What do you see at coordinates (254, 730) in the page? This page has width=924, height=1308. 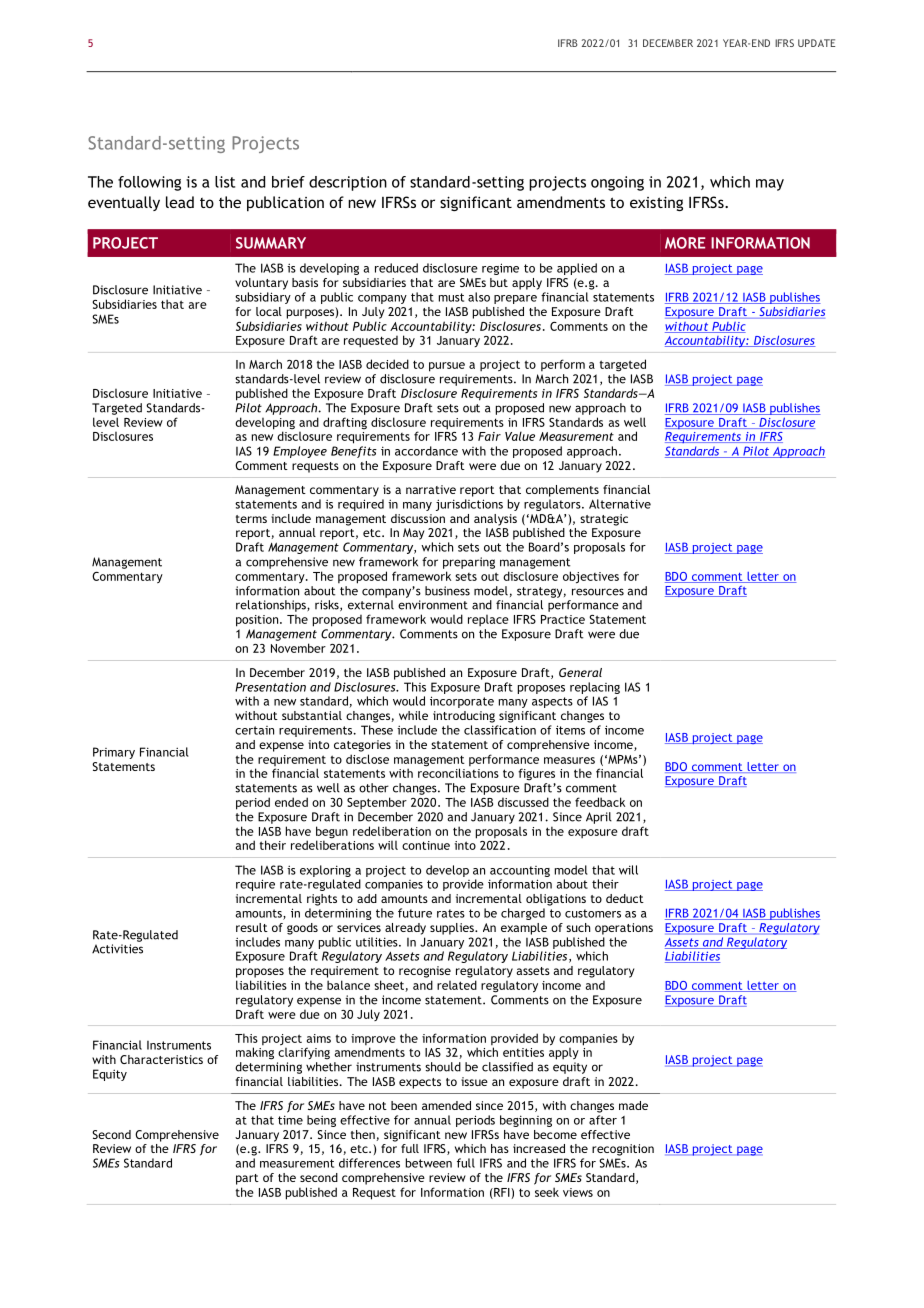 I see `certain` at bounding box center [254, 730].
